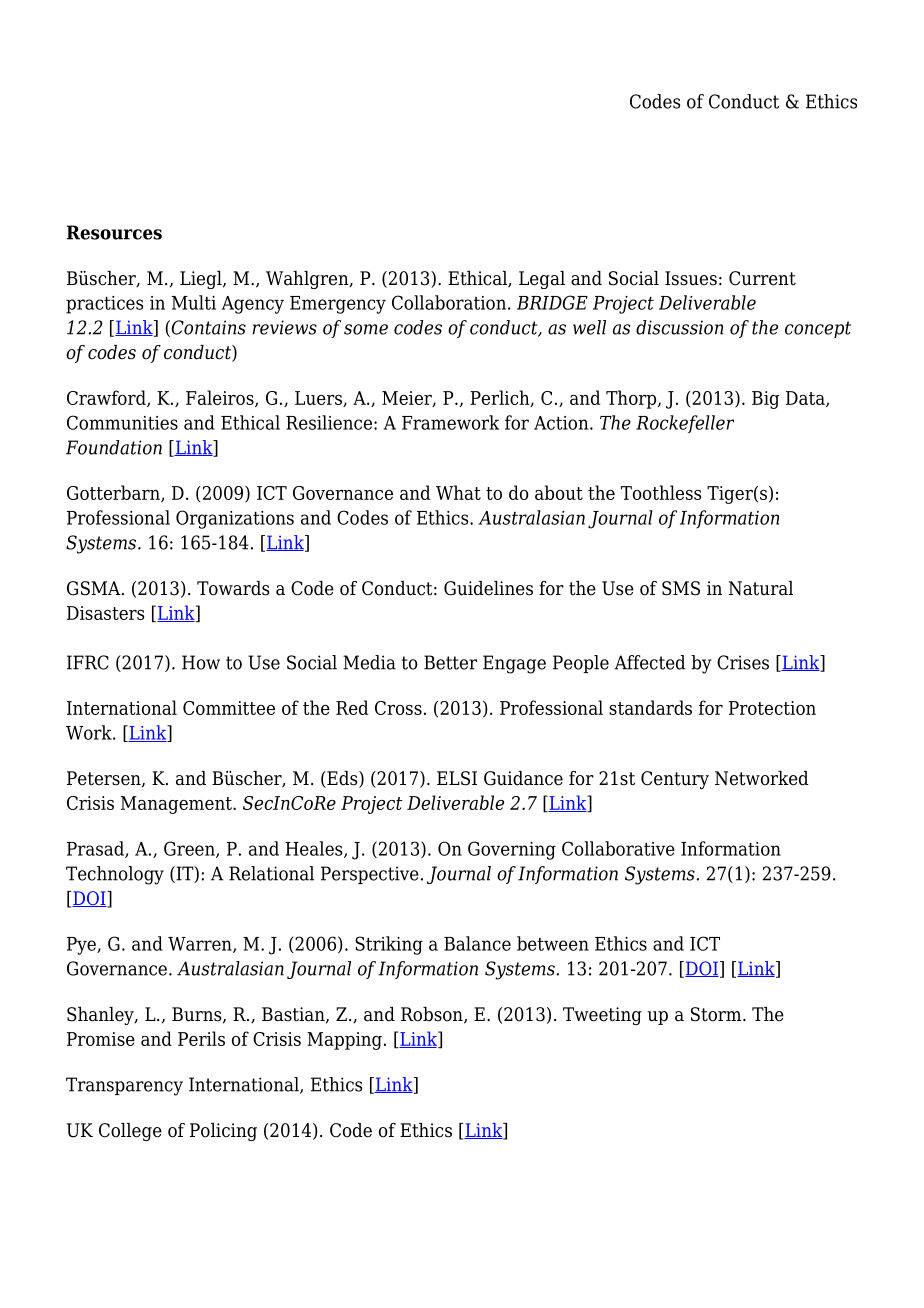 The height and width of the screenshot is (1308, 924). I want to click on What, so click(458, 492).
